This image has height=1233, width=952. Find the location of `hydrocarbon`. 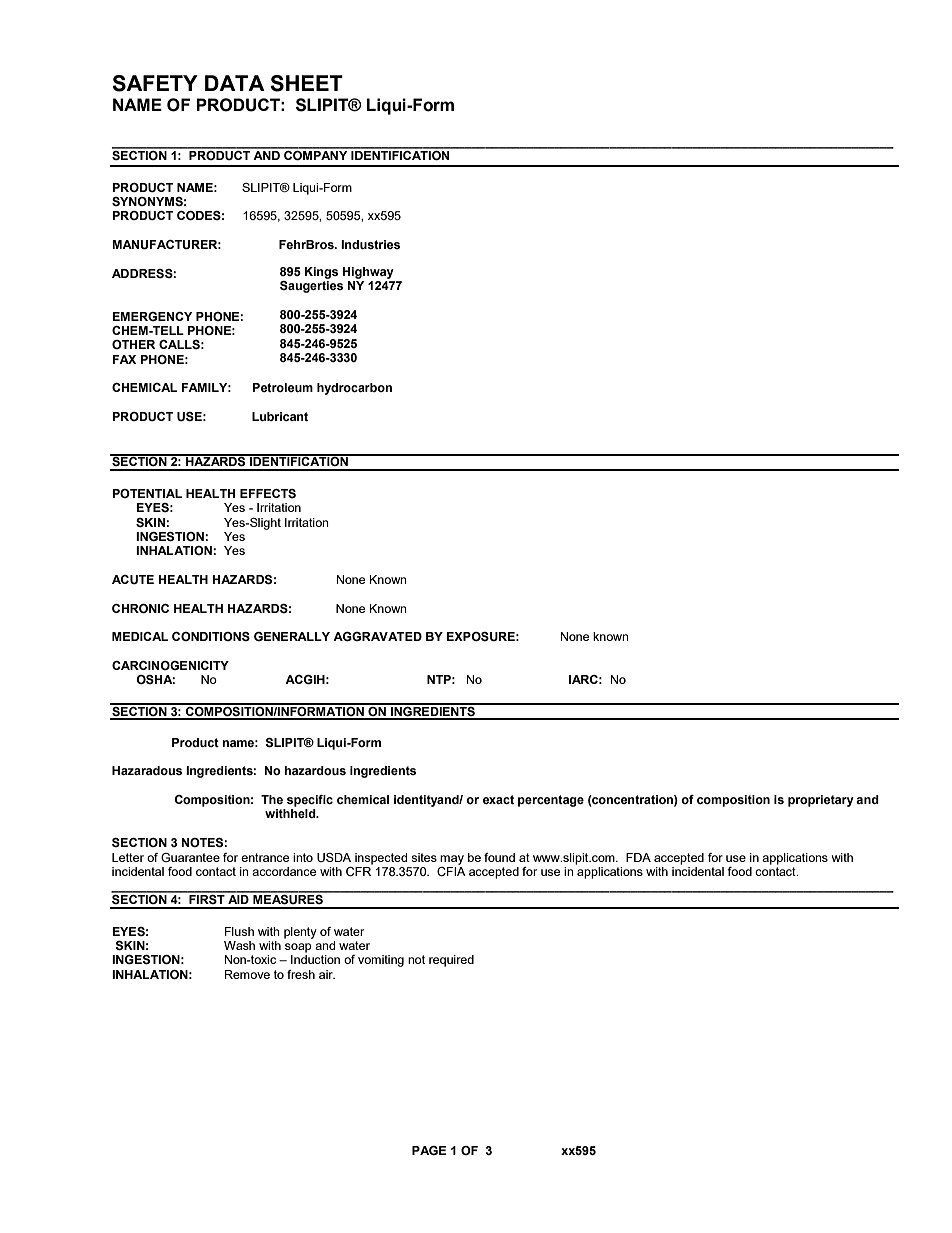

hydrocarbon is located at coordinates (354, 389).
